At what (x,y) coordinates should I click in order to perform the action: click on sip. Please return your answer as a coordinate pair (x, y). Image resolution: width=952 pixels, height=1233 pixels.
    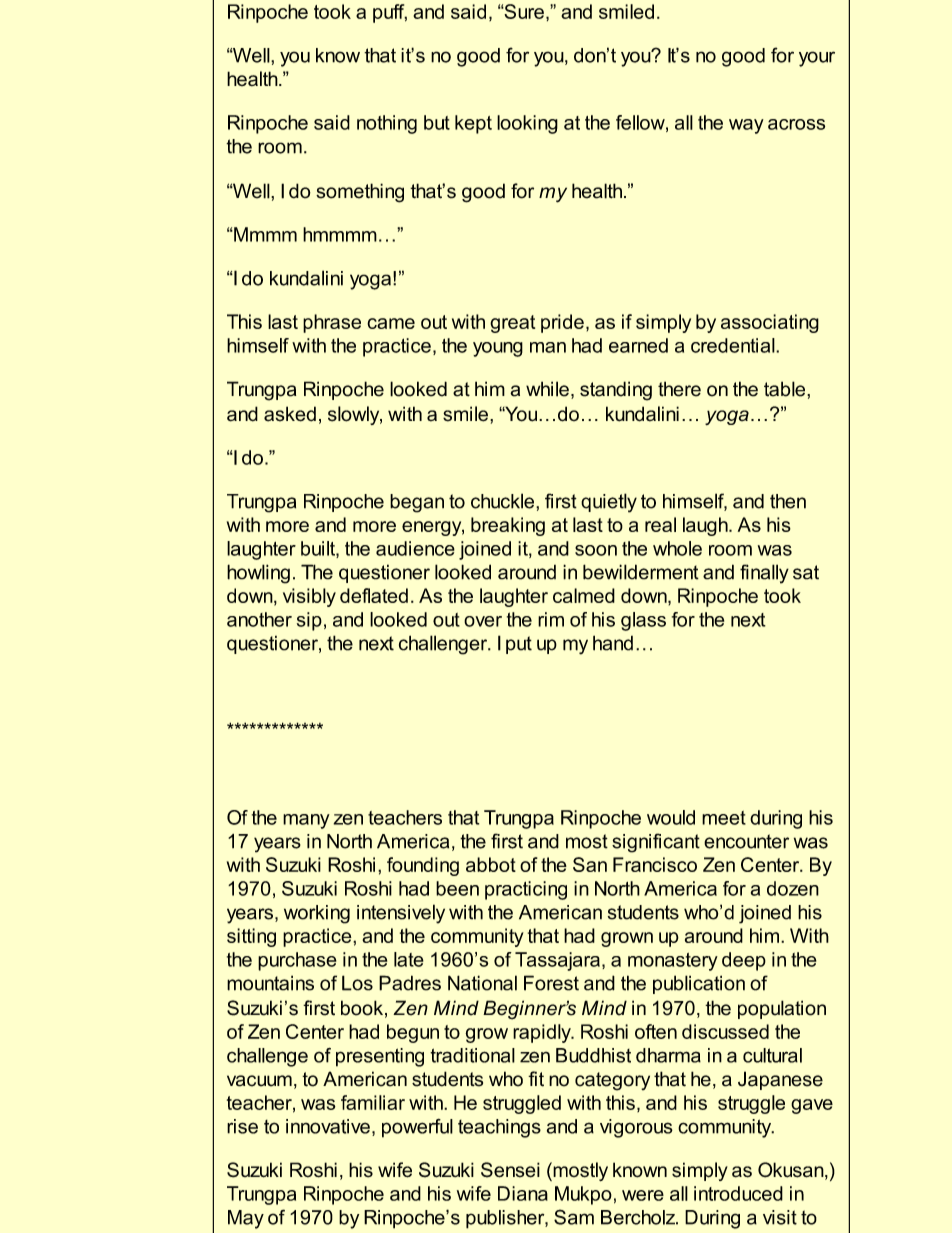
    Looking at the image, I should click on (309, 621).
